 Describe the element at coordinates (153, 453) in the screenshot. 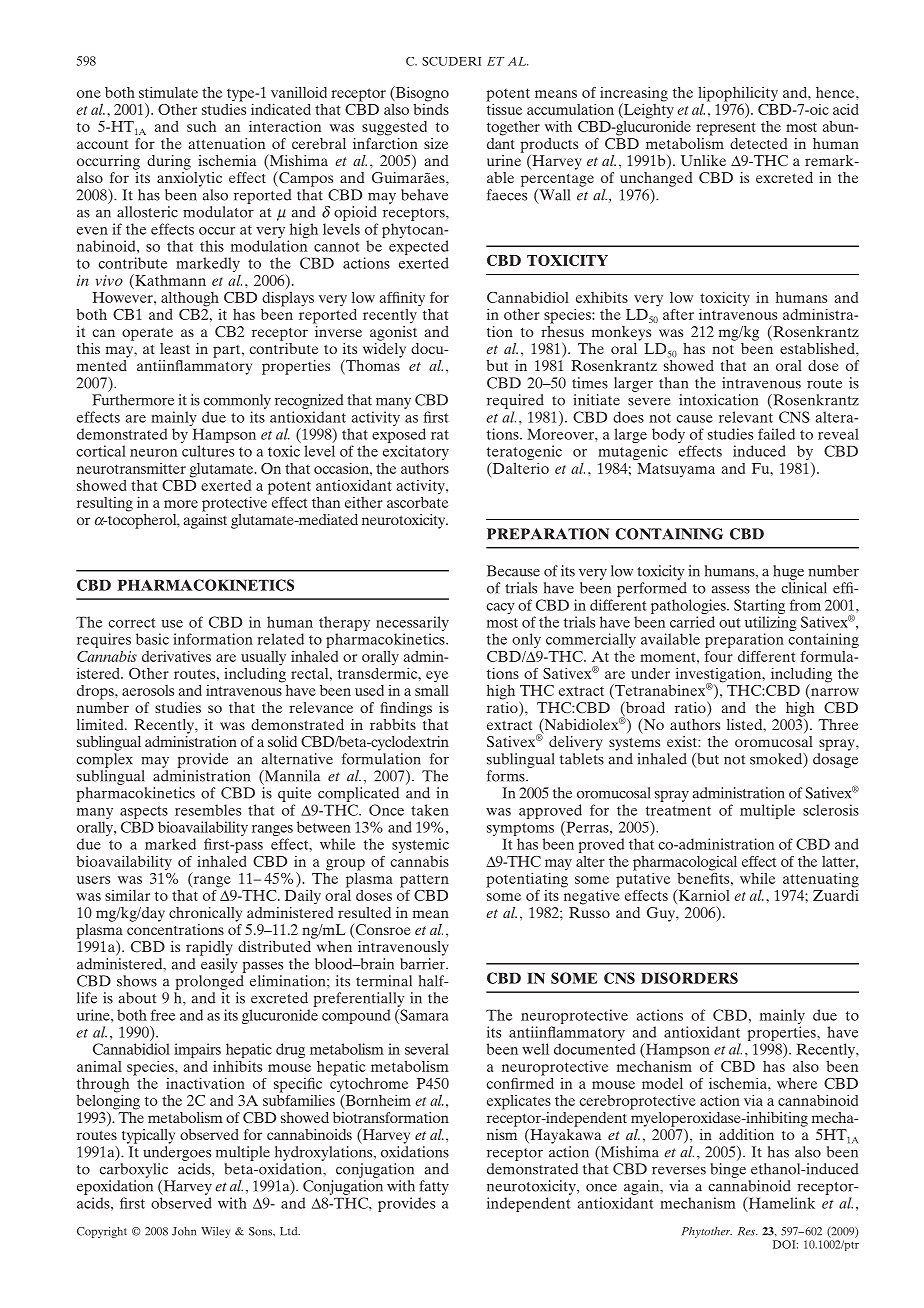

I see `neuron` at that location.
